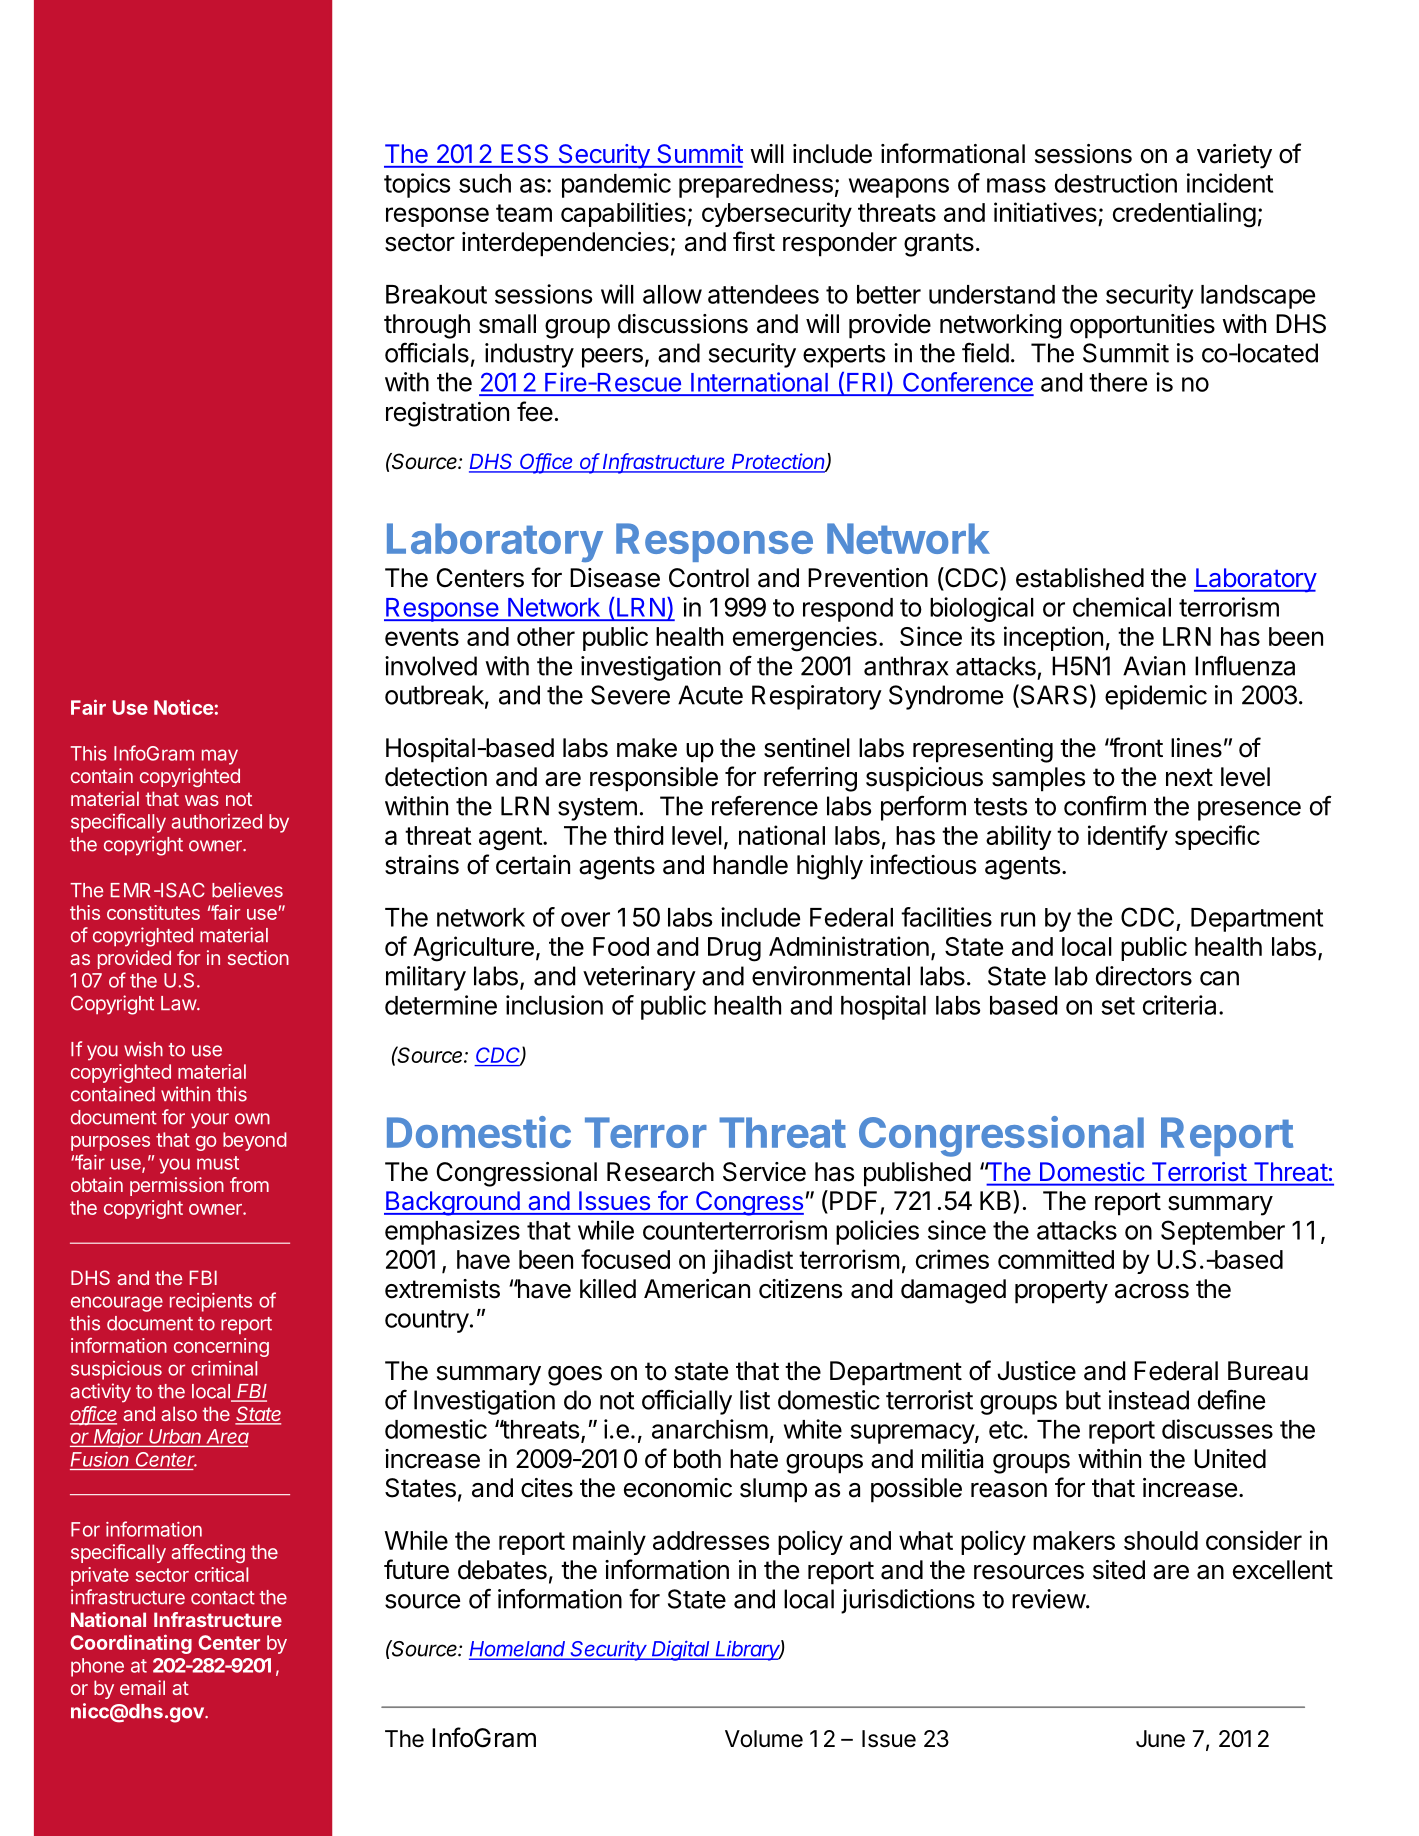  Describe the element at coordinates (623, 214) in the page. I see `capabilities` at that location.
